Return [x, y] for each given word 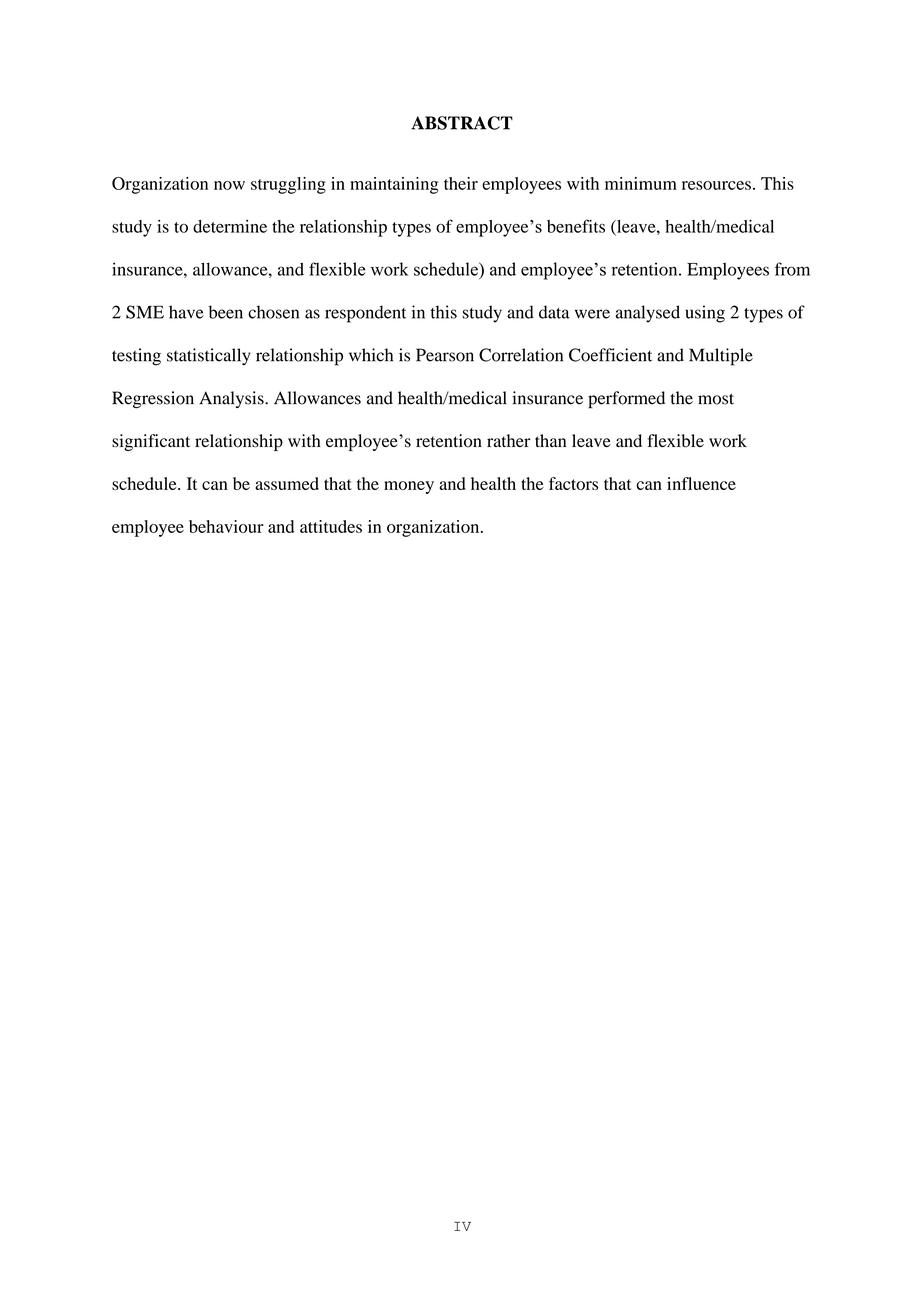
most [716, 399]
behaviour [226, 526]
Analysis [232, 399]
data [554, 312]
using [705, 314]
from [792, 269]
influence [701, 483]
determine [230, 226]
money [409, 487]
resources [716, 185]
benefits [576, 226]
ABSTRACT [462, 123]
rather [509, 440]
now [229, 185]
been [226, 312]
